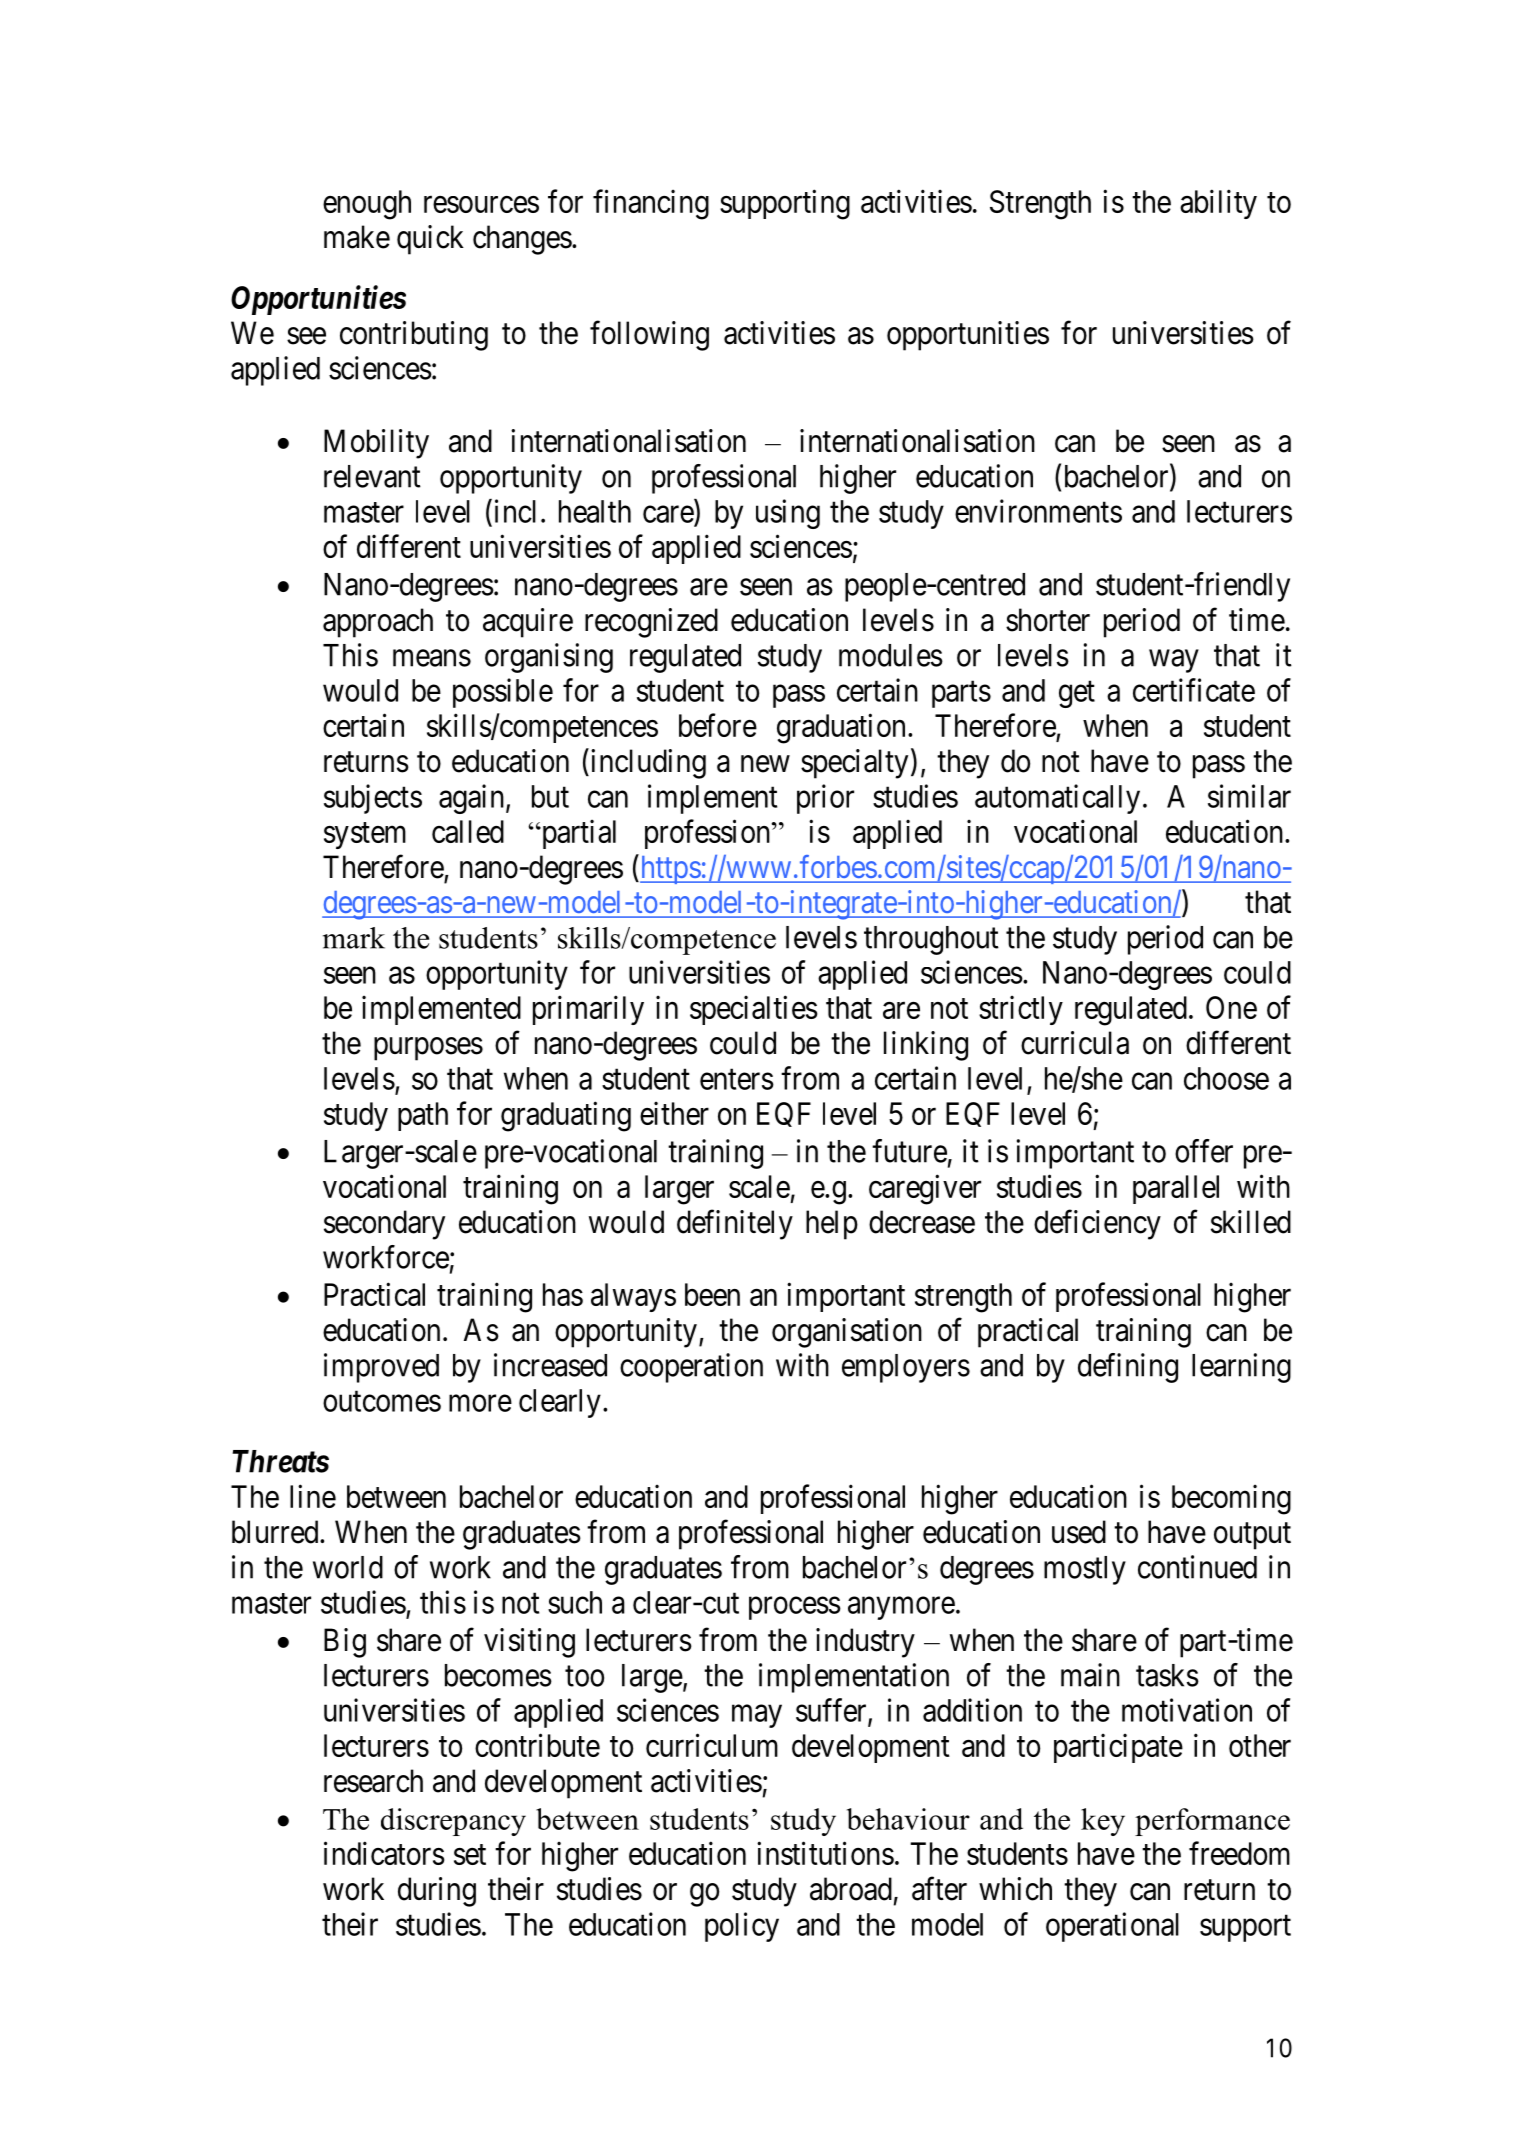  Describe the element at coordinates (1218, 204) in the screenshot. I see `ability` at that location.
